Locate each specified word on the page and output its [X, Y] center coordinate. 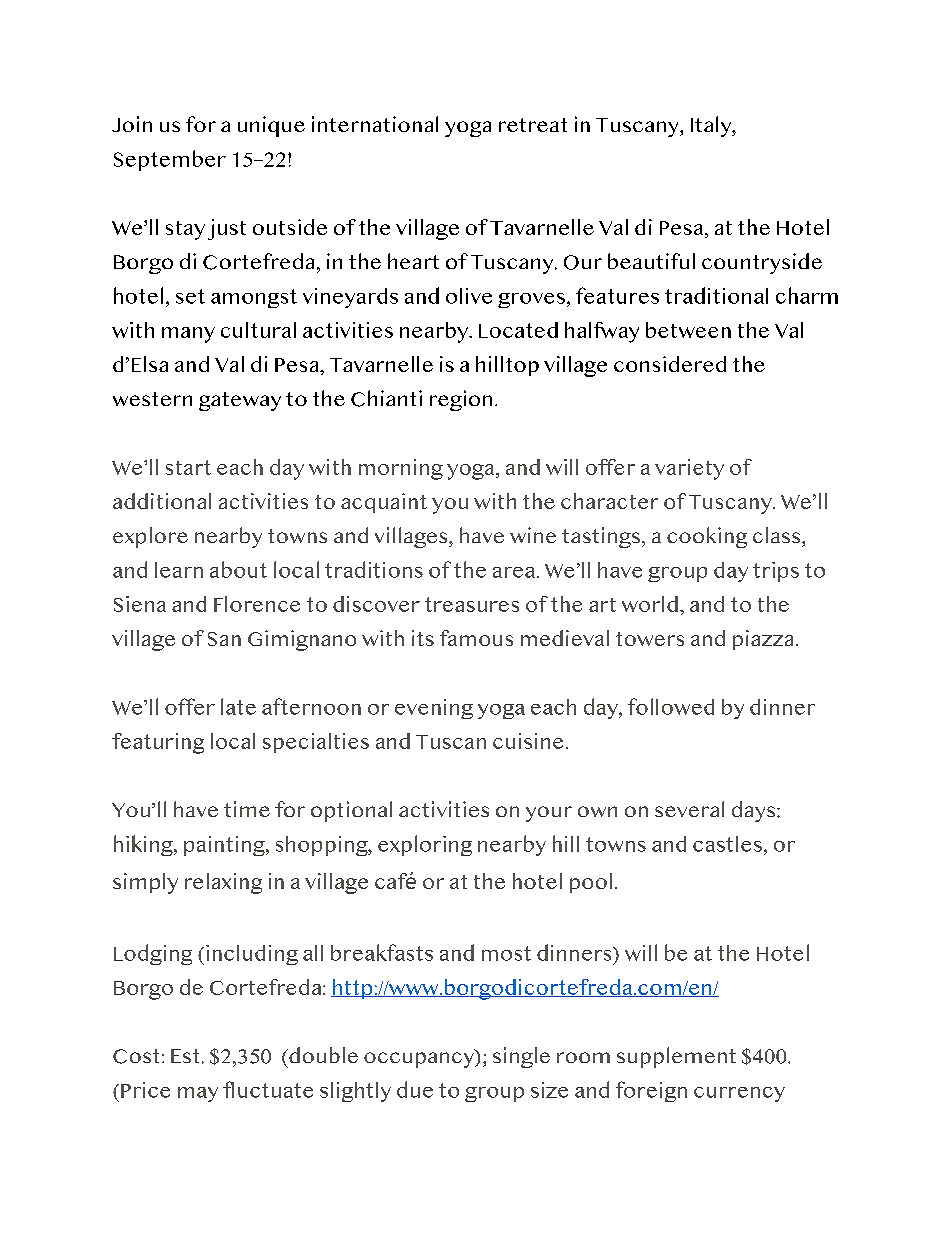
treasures [472, 604]
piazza [765, 640]
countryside [762, 263]
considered [670, 364]
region [461, 400]
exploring [425, 845]
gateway [240, 401]
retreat [533, 125]
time [247, 809]
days [755, 811]
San [224, 639]
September [170, 160]
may [198, 1094]
